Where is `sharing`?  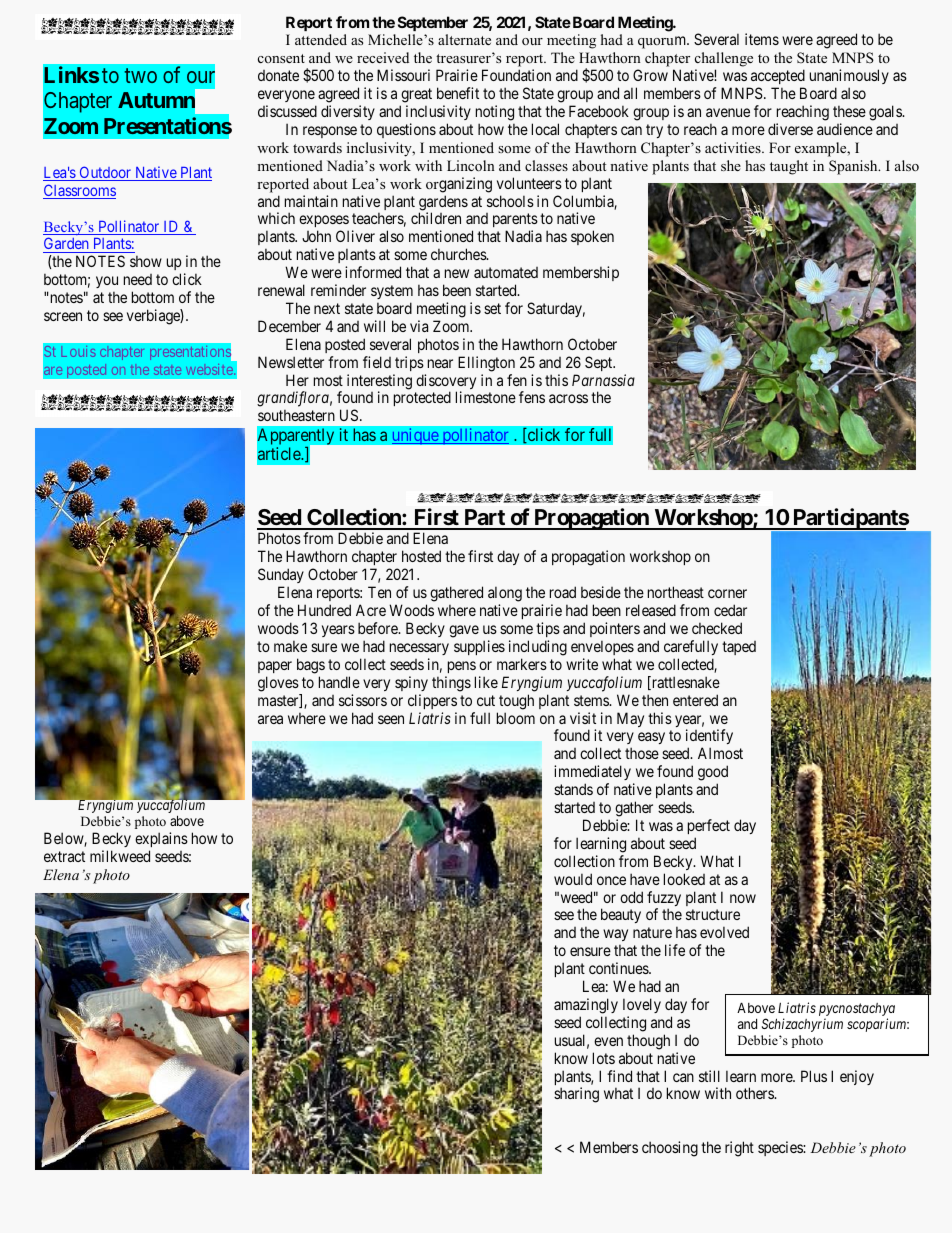
sharing is located at coordinates (576, 1095).
